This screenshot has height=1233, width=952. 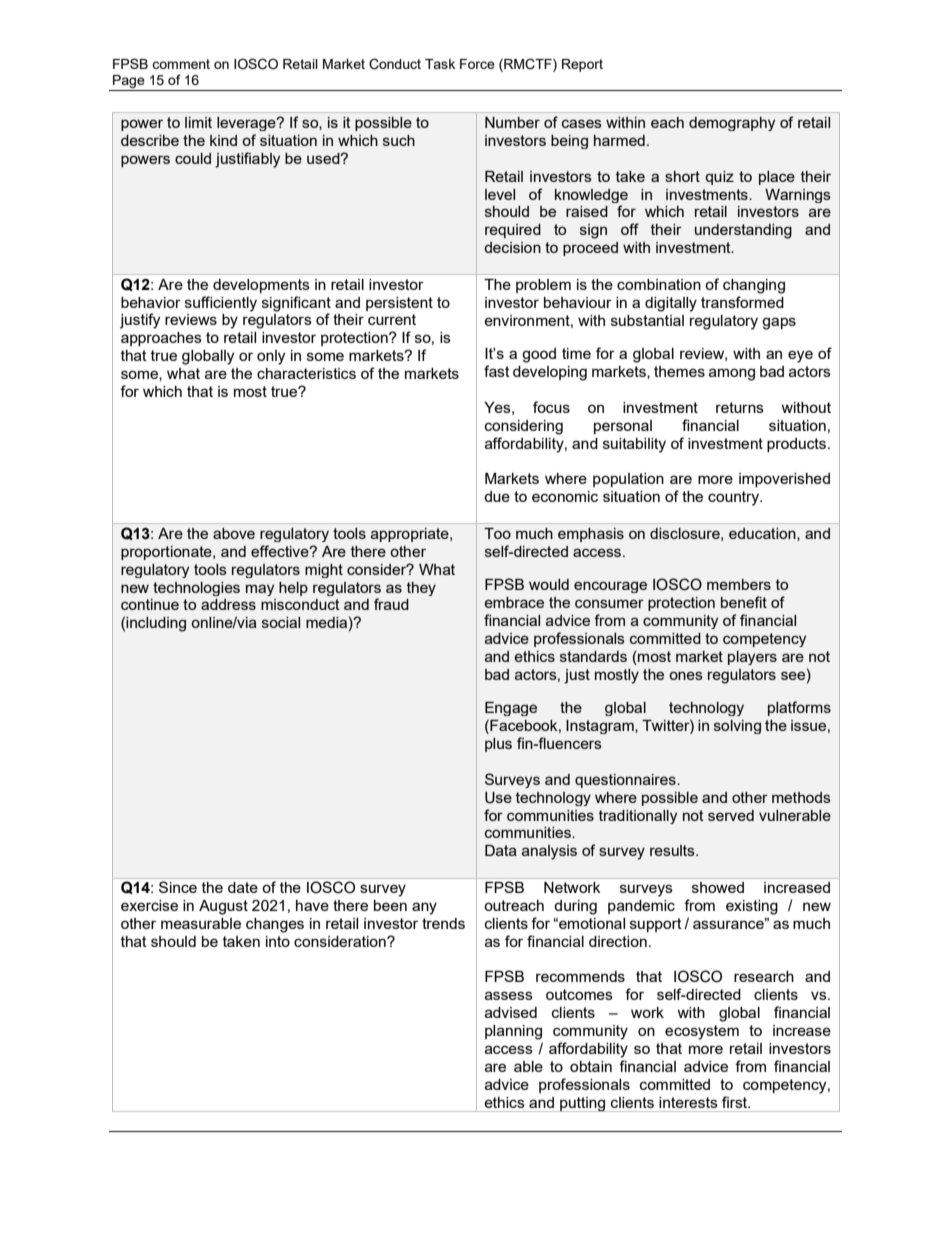 What do you see at coordinates (421, 589) in the screenshot?
I see `they` at bounding box center [421, 589].
